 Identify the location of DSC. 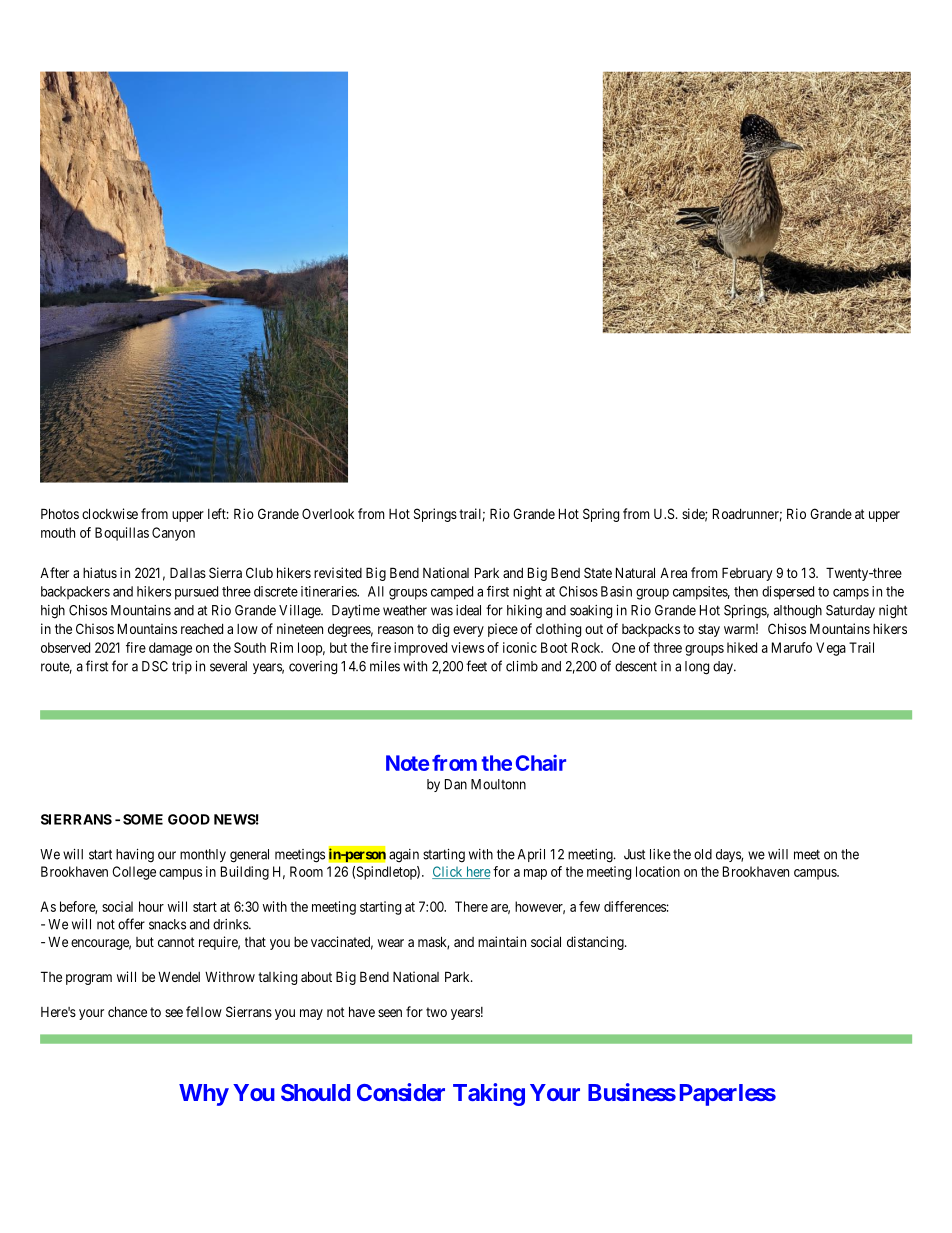
(155, 666).
